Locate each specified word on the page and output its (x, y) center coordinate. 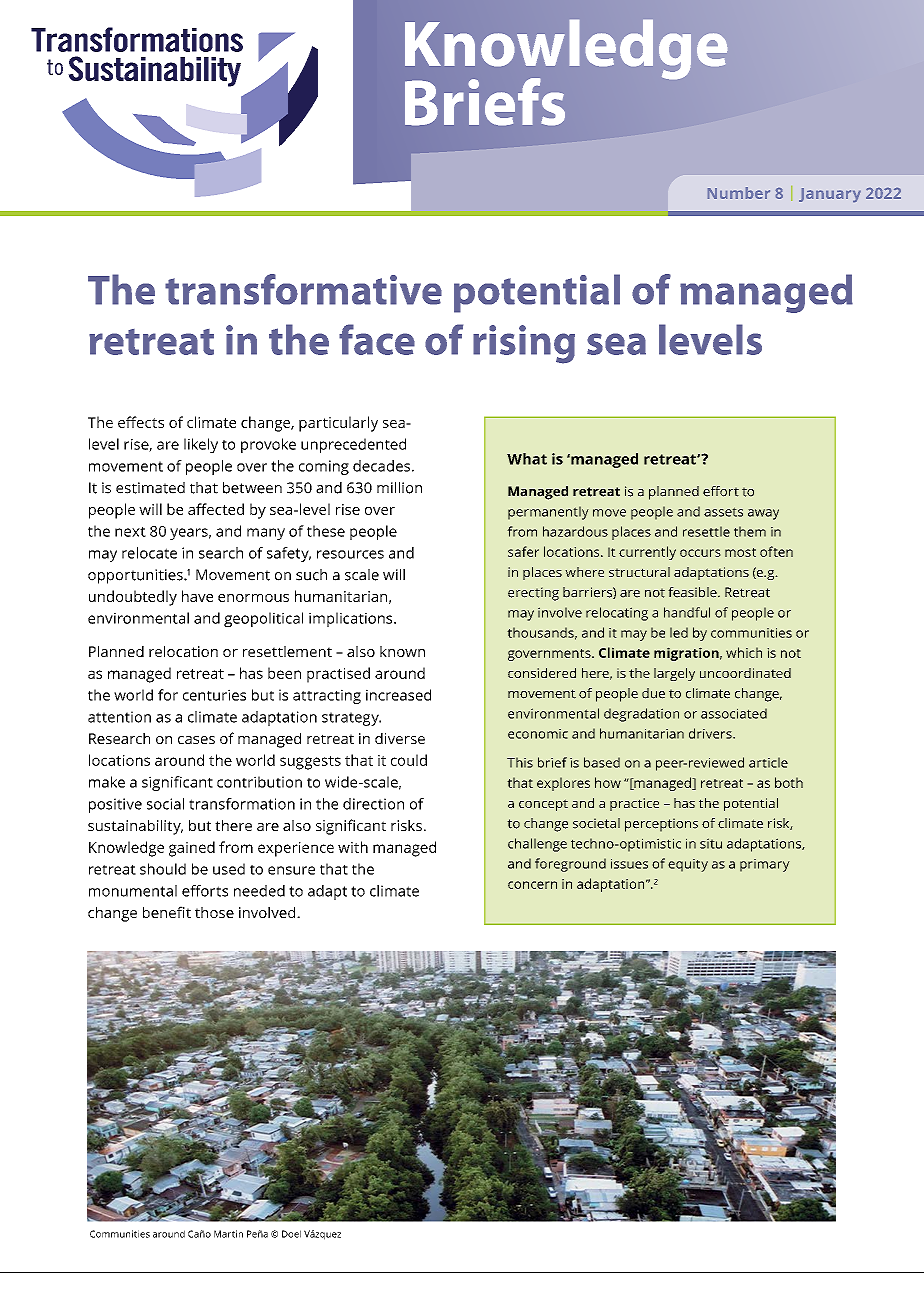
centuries (214, 695)
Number (739, 193)
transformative (303, 289)
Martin (228, 1234)
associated (734, 713)
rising (524, 344)
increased (398, 695)
